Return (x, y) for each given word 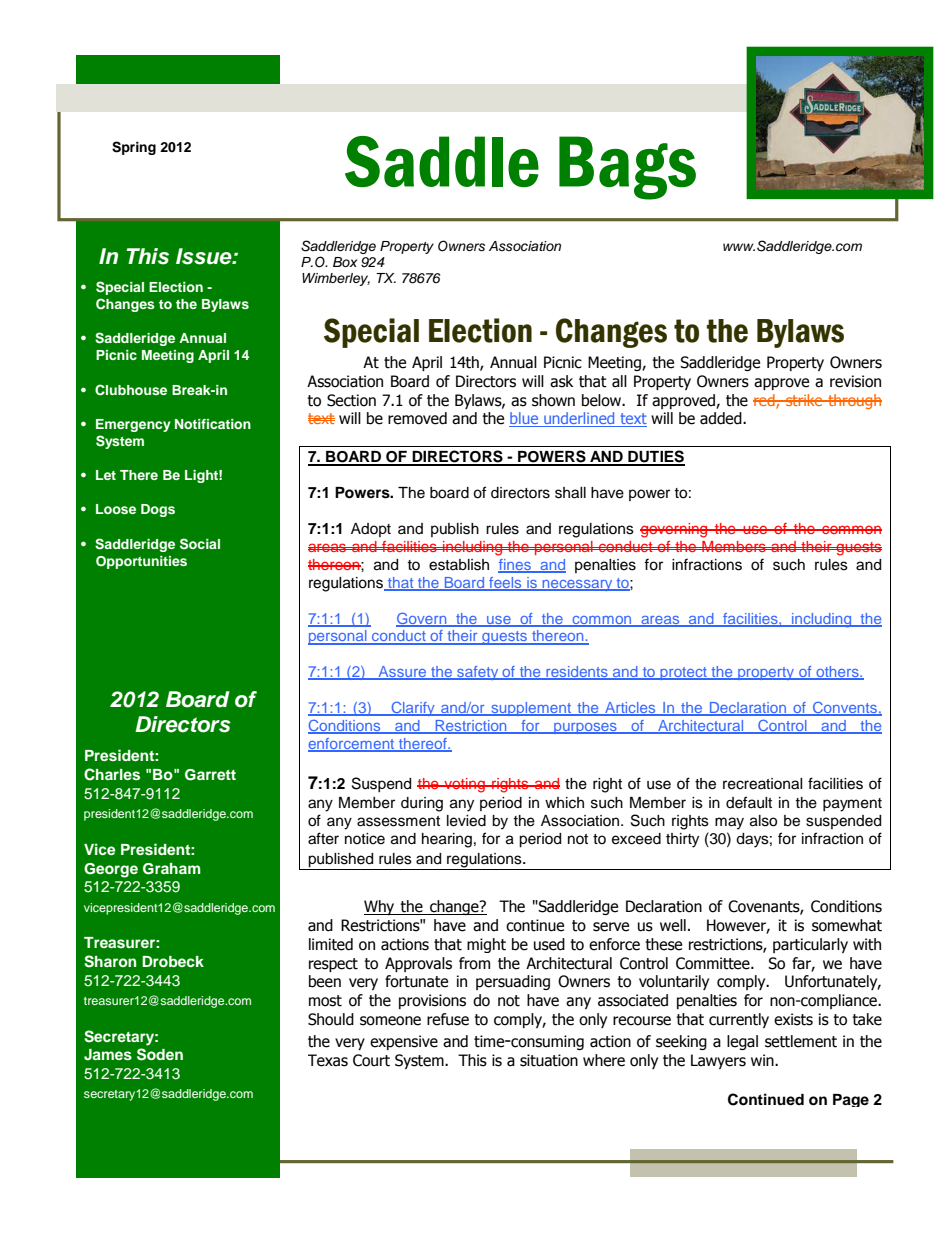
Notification (213, 424)
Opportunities (141, 562)
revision (855, 381)
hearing (447, 840)
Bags (627, 168)
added (722, 418)
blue (525, 419)
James (108, 1055)
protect (683, 673)
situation (549, 1060)
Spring (134, 148)
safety (478, 673)
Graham (171, 869)
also (763, 821)
